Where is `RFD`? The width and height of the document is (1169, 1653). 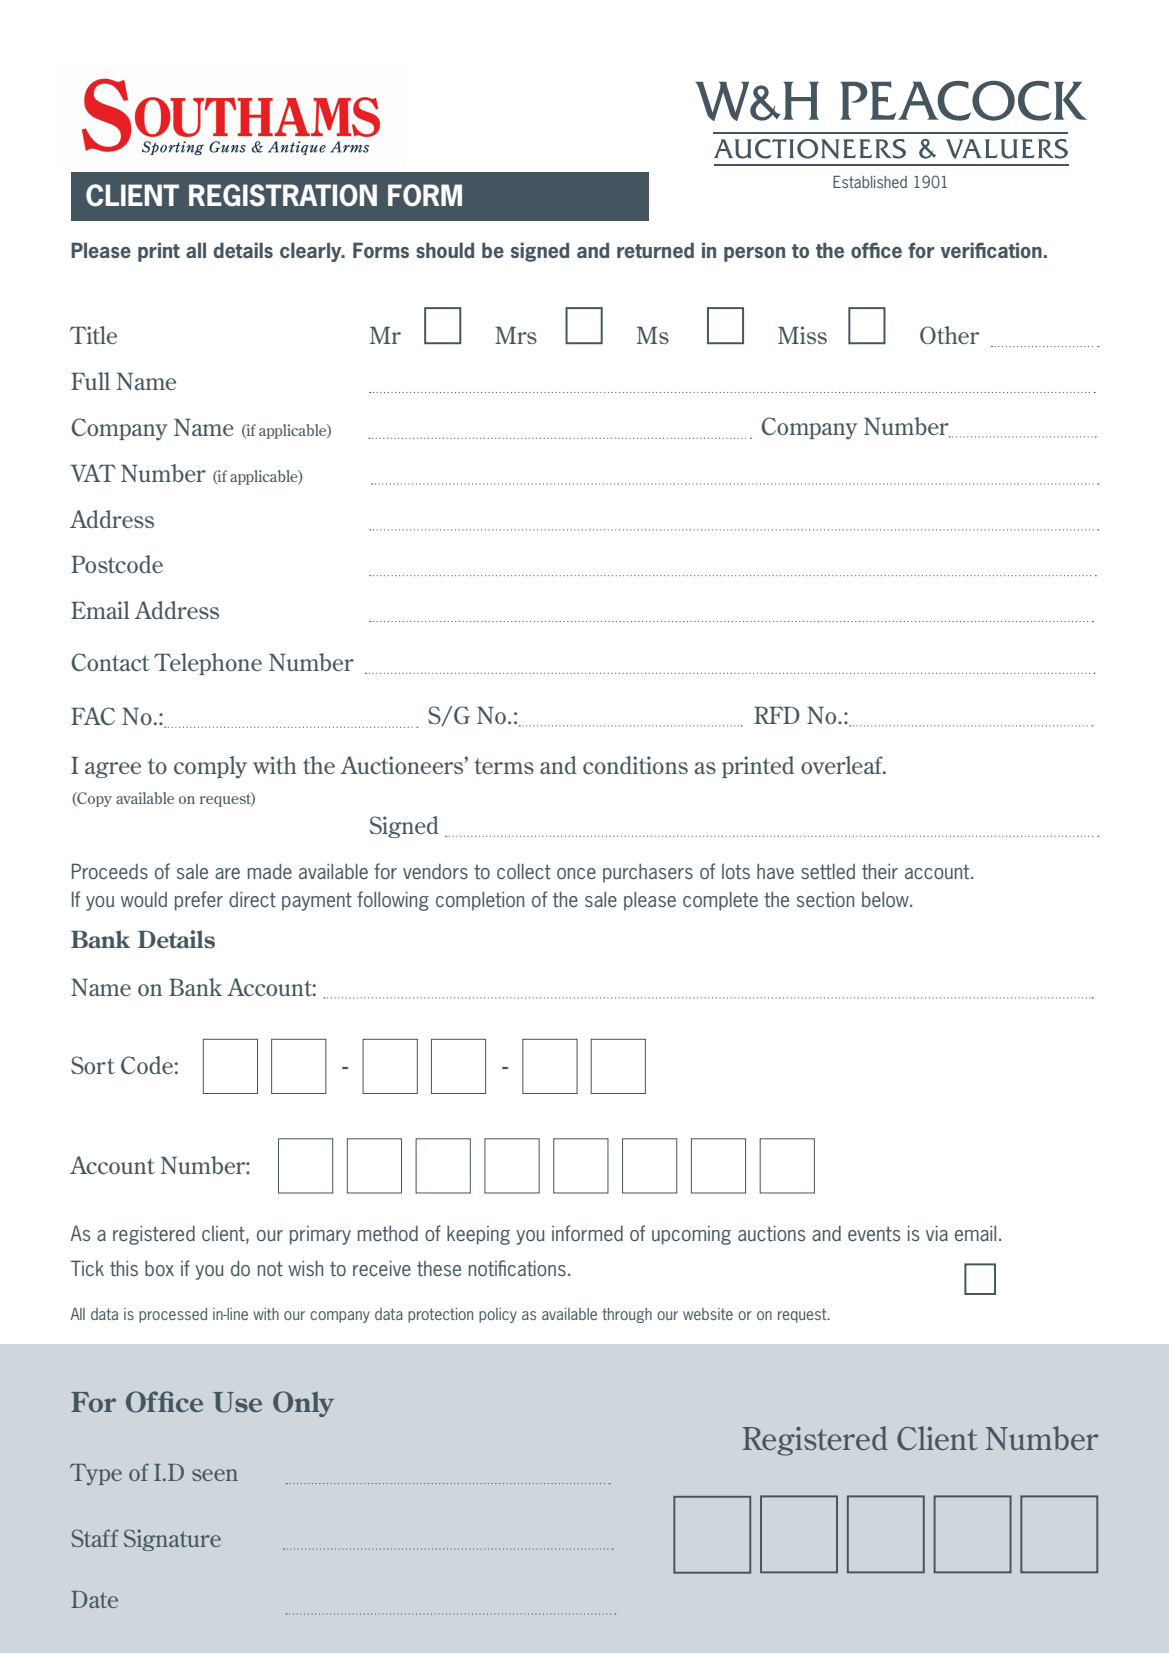
RFD is located at coordinates (777, 715).
